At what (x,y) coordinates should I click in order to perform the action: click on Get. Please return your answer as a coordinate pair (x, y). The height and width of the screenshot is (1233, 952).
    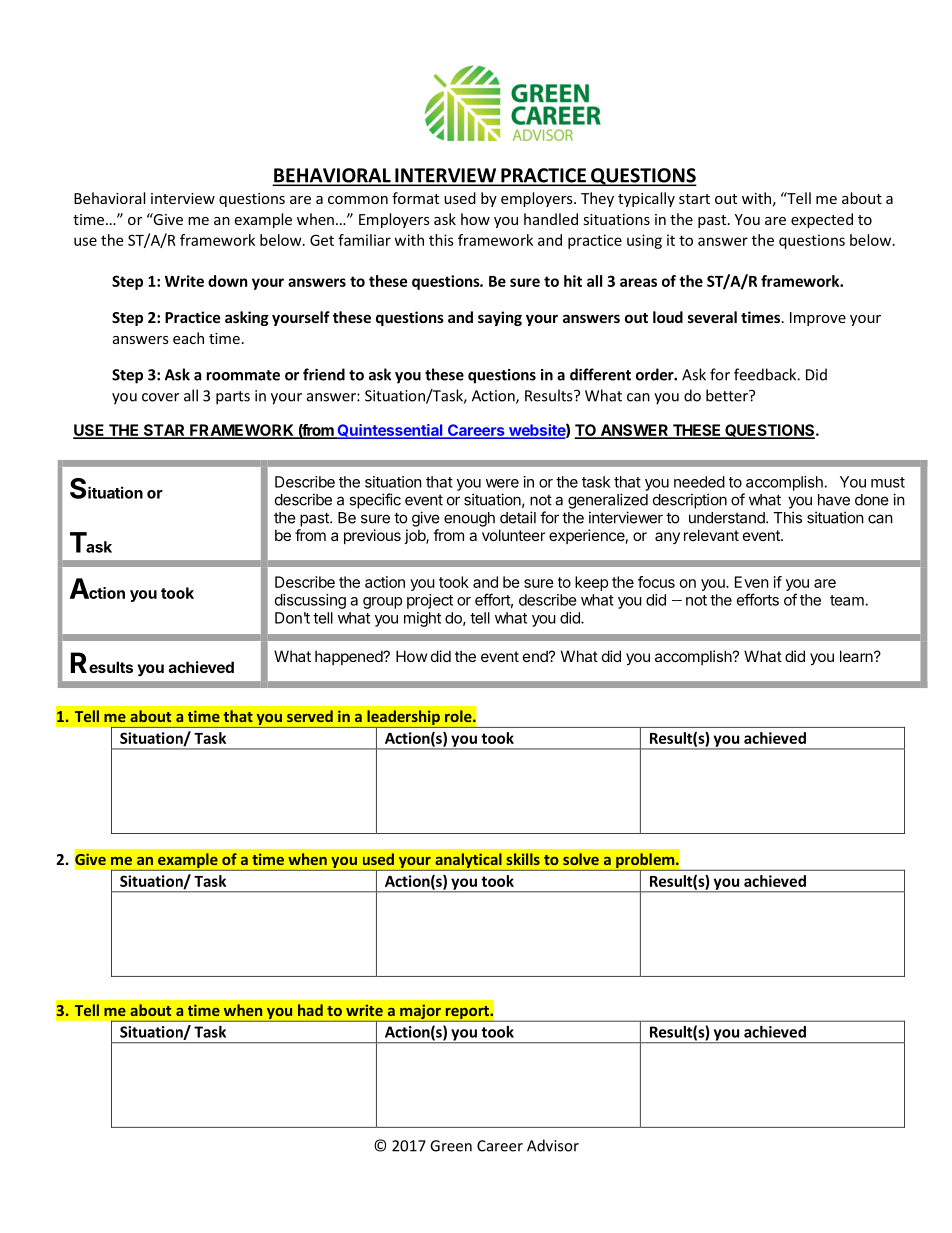
    Looking at the image, I should click on (322, 240).
